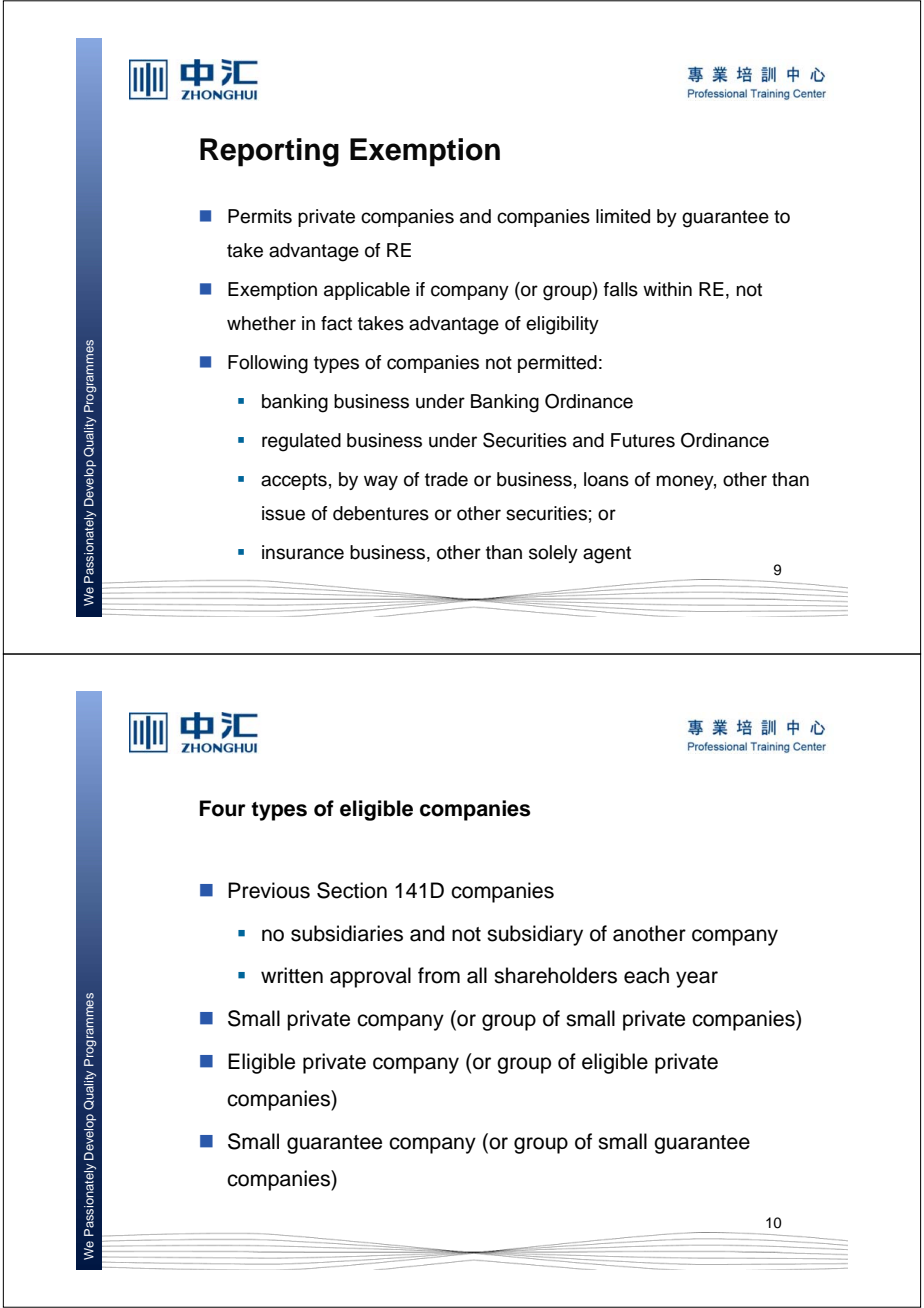 This screenshot has height=1308, width=924. I want to click on Reporting, so click(269, 152).
